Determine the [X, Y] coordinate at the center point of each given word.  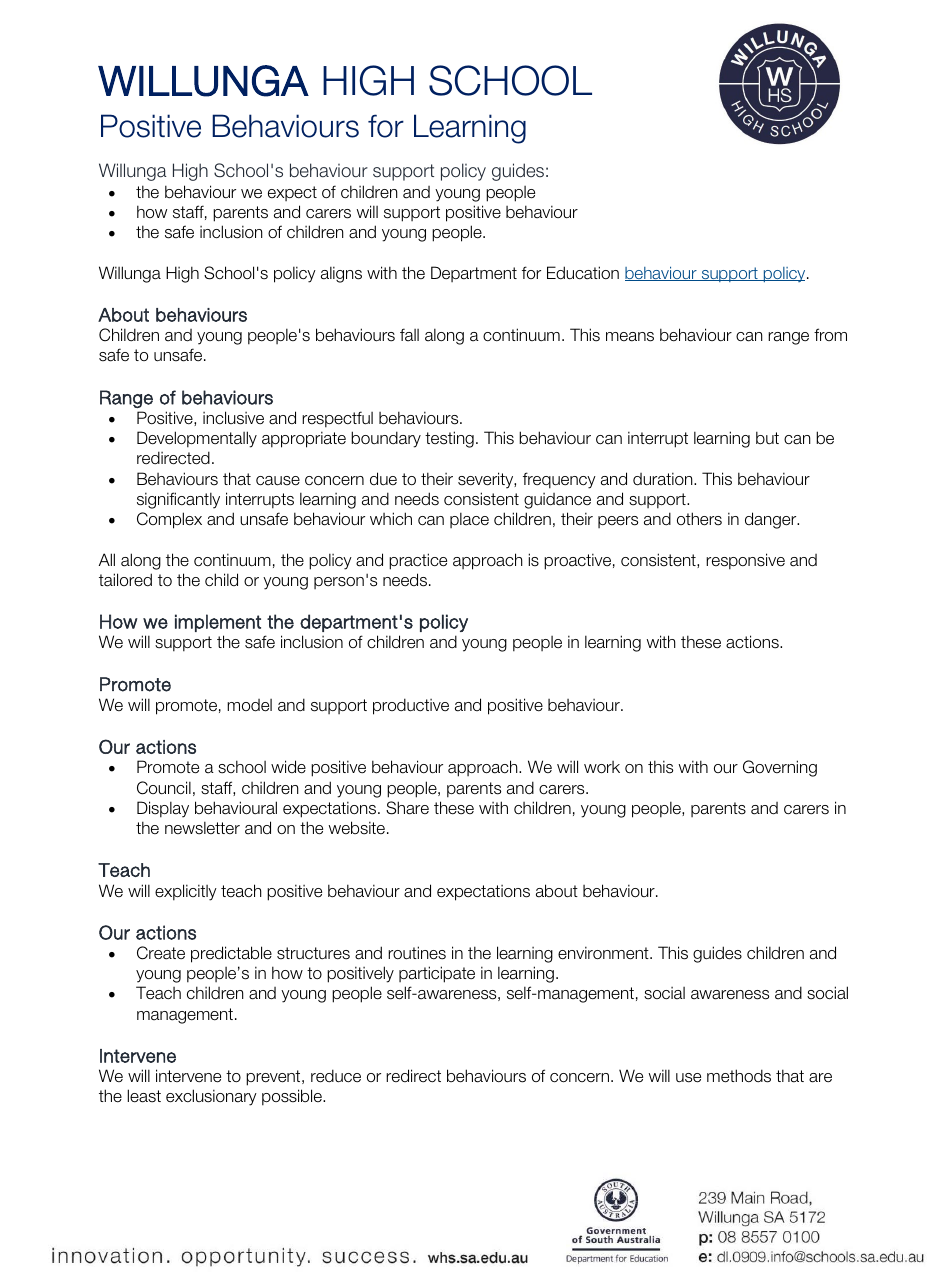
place [469, 520]
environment [604, 953]
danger [772, 520]
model [249, 705]
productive [411, 706]
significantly [178, 500]
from [830, 334]
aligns [341, 274]
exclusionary [211, 1097]
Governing [780, 768]
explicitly [186, 892]
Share [407, 808]
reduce [336, 1076]
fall [409, 335]
